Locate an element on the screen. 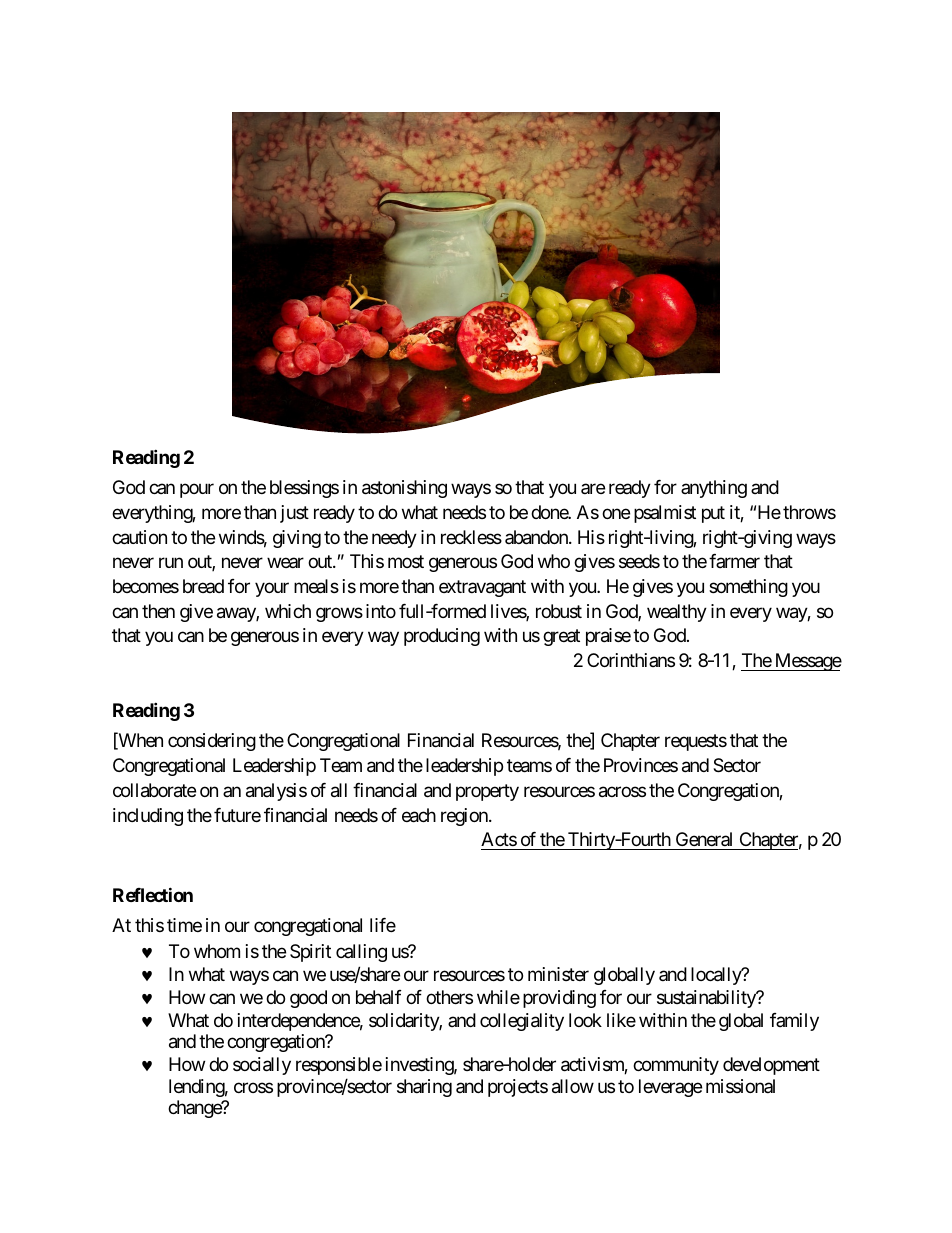 Image resolution: width=952 pixels, height=1233 pixels. sharing is located at coordinates (424, 1088).
